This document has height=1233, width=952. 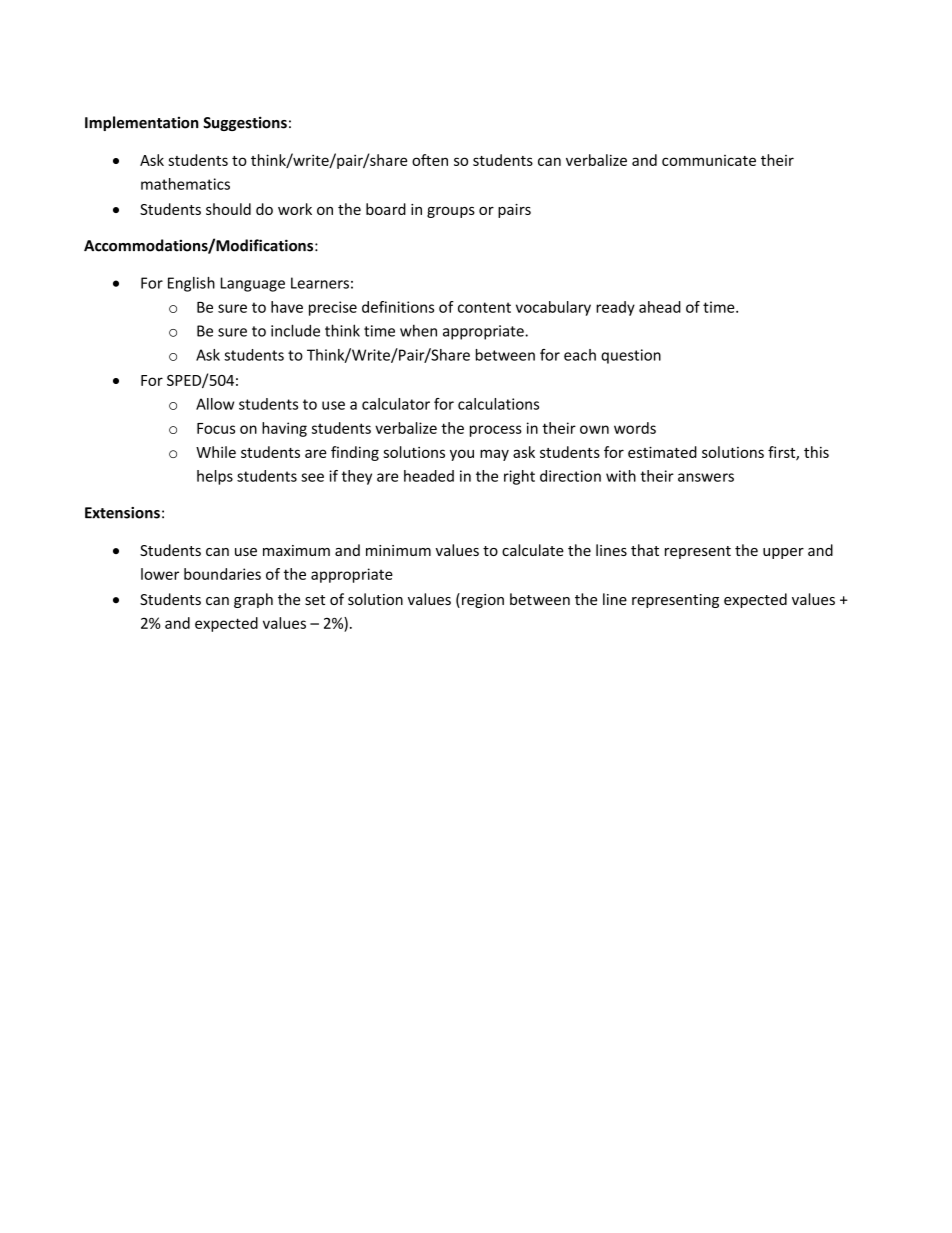 I want to click on communicate, so click(x=709, y=160).
